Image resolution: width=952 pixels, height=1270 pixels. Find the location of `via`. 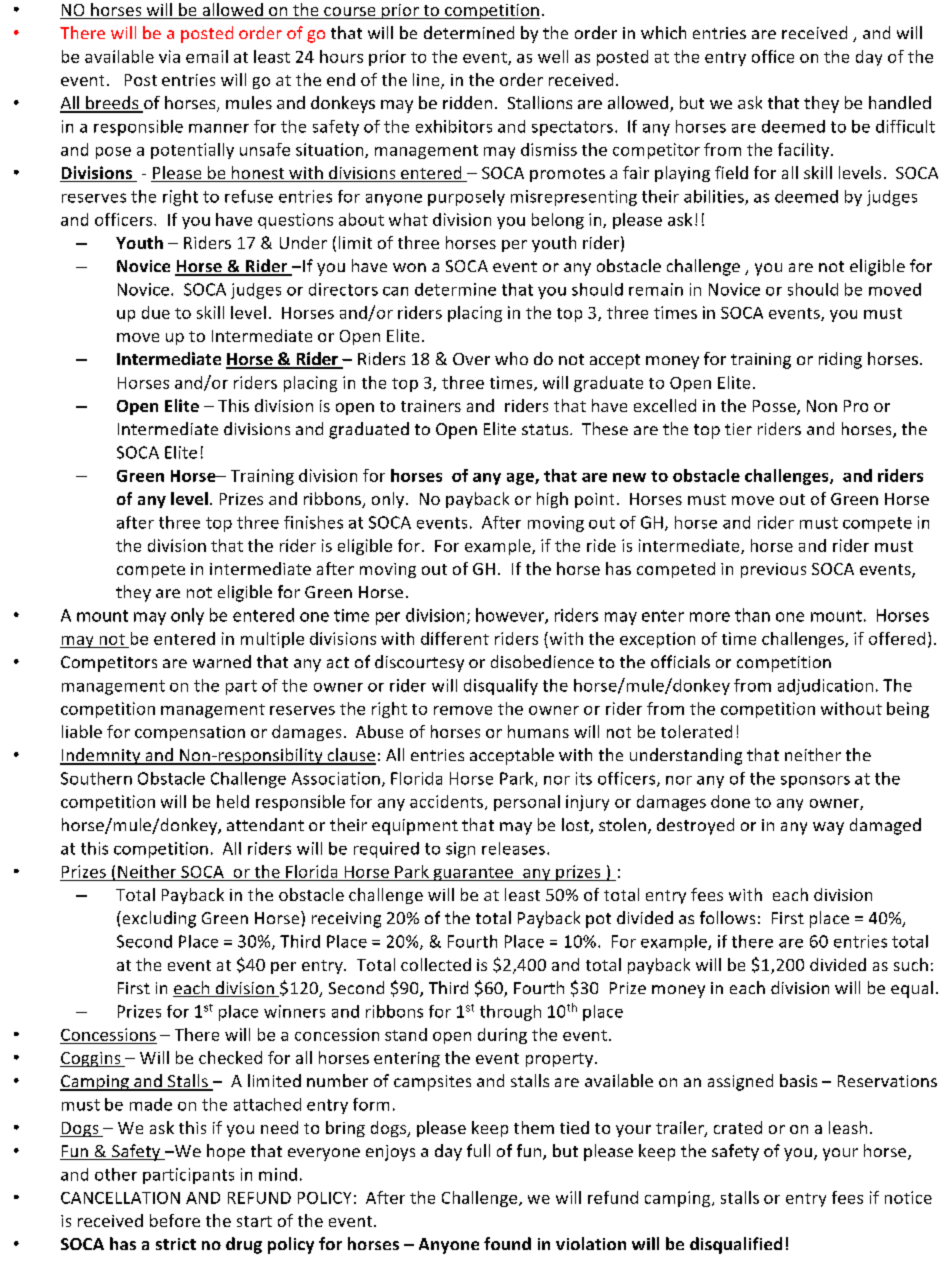

via is located at coordinates (169, 56).
